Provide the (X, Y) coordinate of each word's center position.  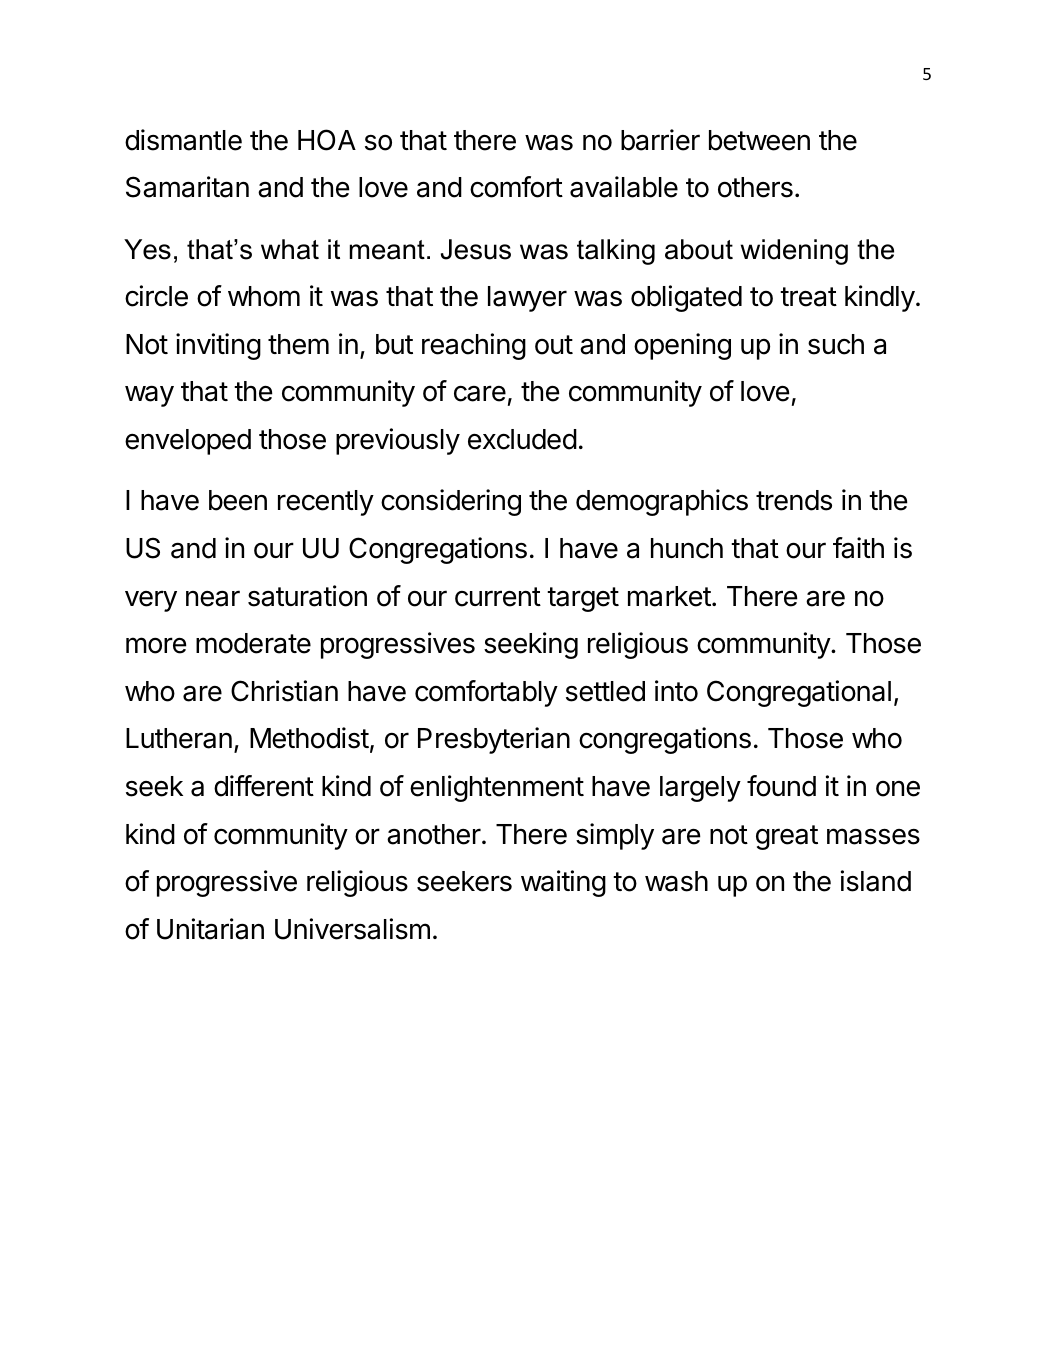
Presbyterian (494, 740)
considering (451, 502)
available (624, 187)
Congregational (799, 693)
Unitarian (210, 929)
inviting (218, 346)
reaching (474, 346)
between (759, 140)
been (238, 500)
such (836, 344)
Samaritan (187, 187)
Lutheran (179, 738)
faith (858, 548)
